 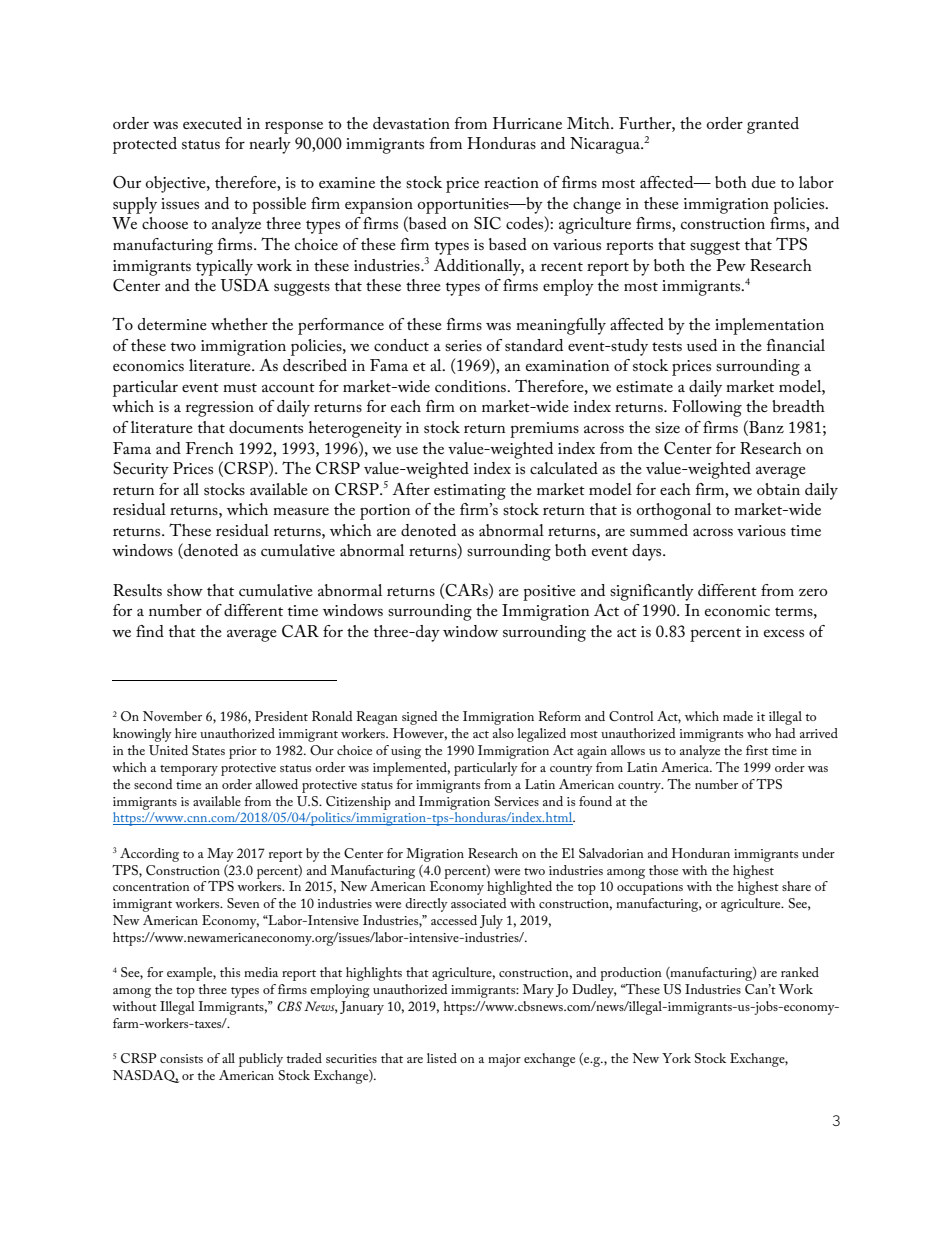 What do you see at coordinates (504, 1060) in the image?
I see `major` at bounding box center [504, 1060].
